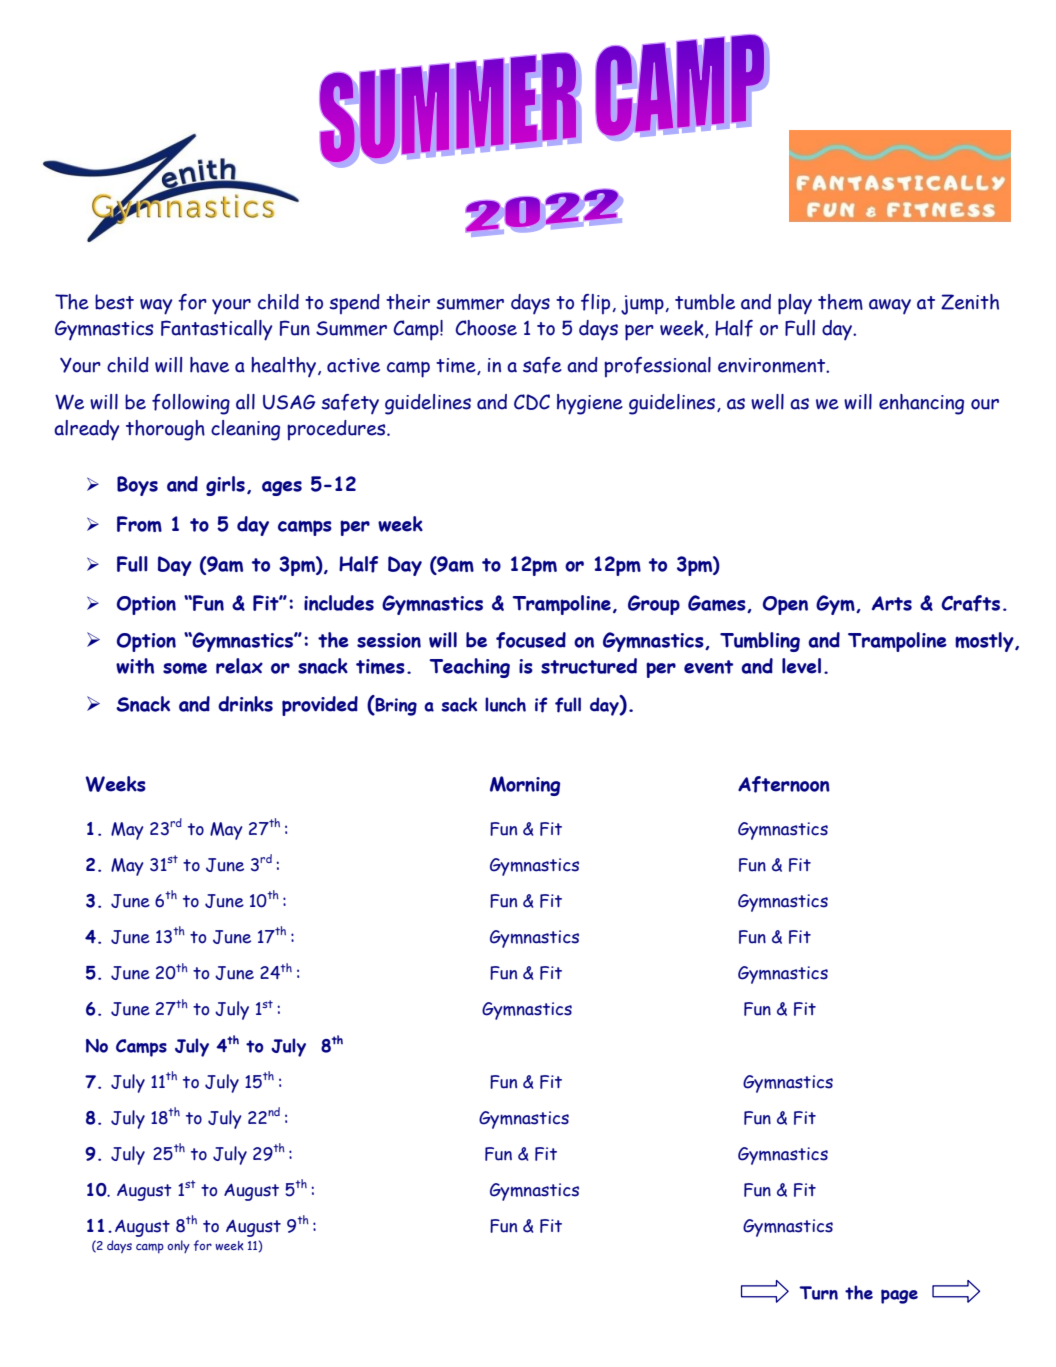 This page has height=1367, width=1056. I want to click on only, so click(178, 1246).
